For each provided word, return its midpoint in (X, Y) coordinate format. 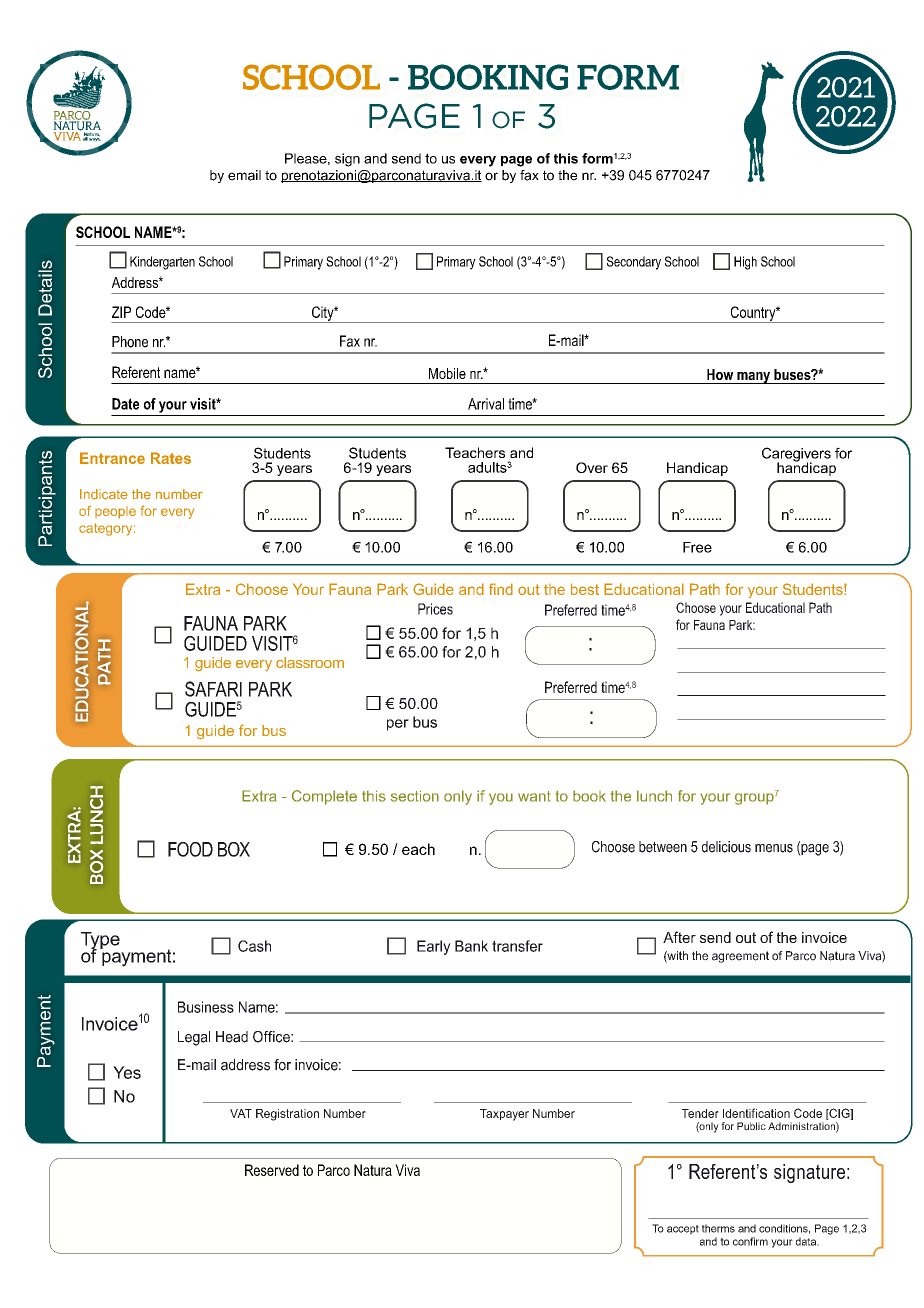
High (745, 263)
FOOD (190, 849)
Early (434, 947)
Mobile (447, 373)
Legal (194, 1038)
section (415, 796)
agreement (740, 957)
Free (697, 547)
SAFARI (213, 689)
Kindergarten (162, 263)
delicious (726, 847)
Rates (171, 458)
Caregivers (796, 455)
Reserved (272, 1170)
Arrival (486, 404)
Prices (435, 609)
